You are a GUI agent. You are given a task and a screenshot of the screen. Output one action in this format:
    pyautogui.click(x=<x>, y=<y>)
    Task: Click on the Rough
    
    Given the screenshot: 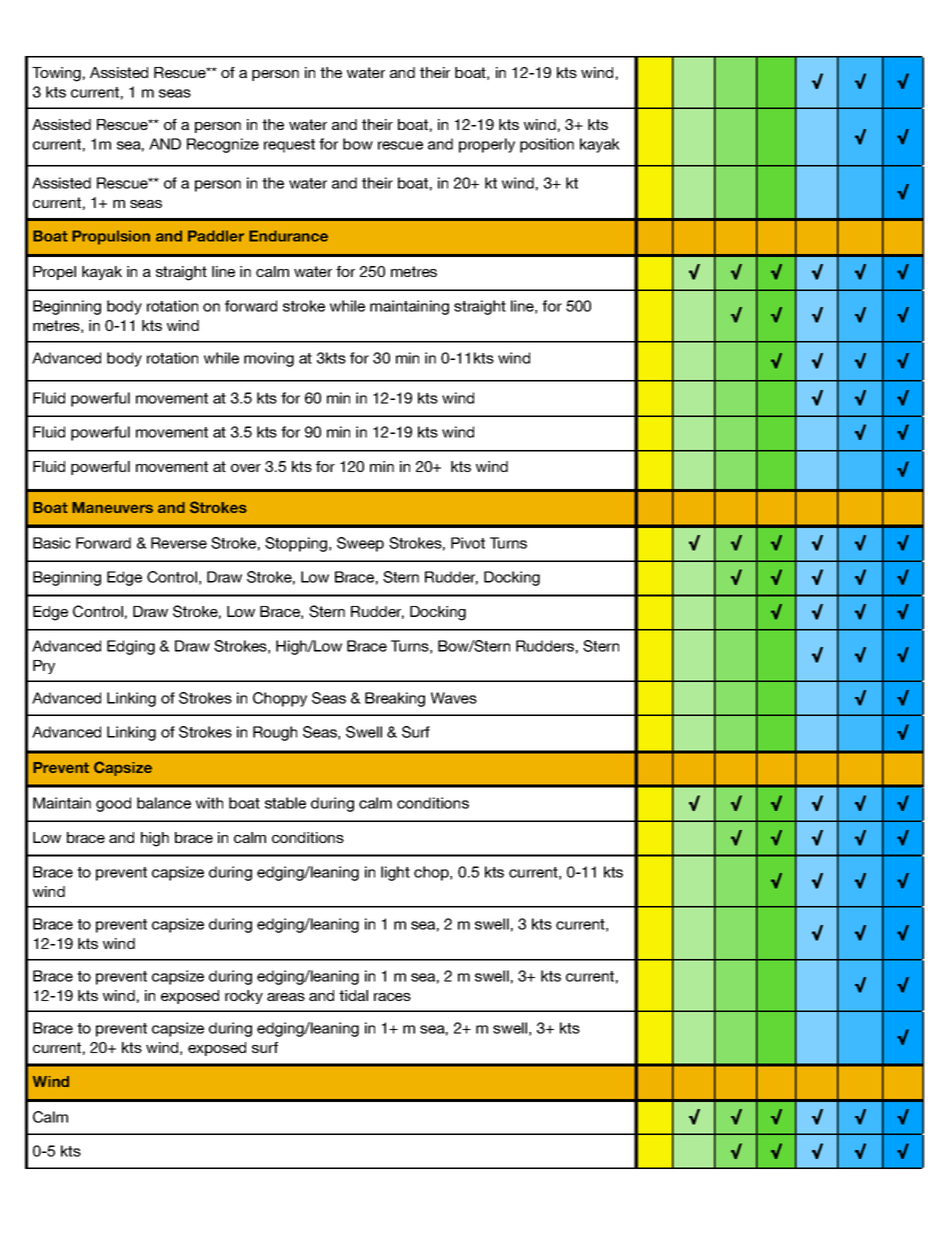 What is the action you would take?
    pyautogui.click(x=275, y=733)
